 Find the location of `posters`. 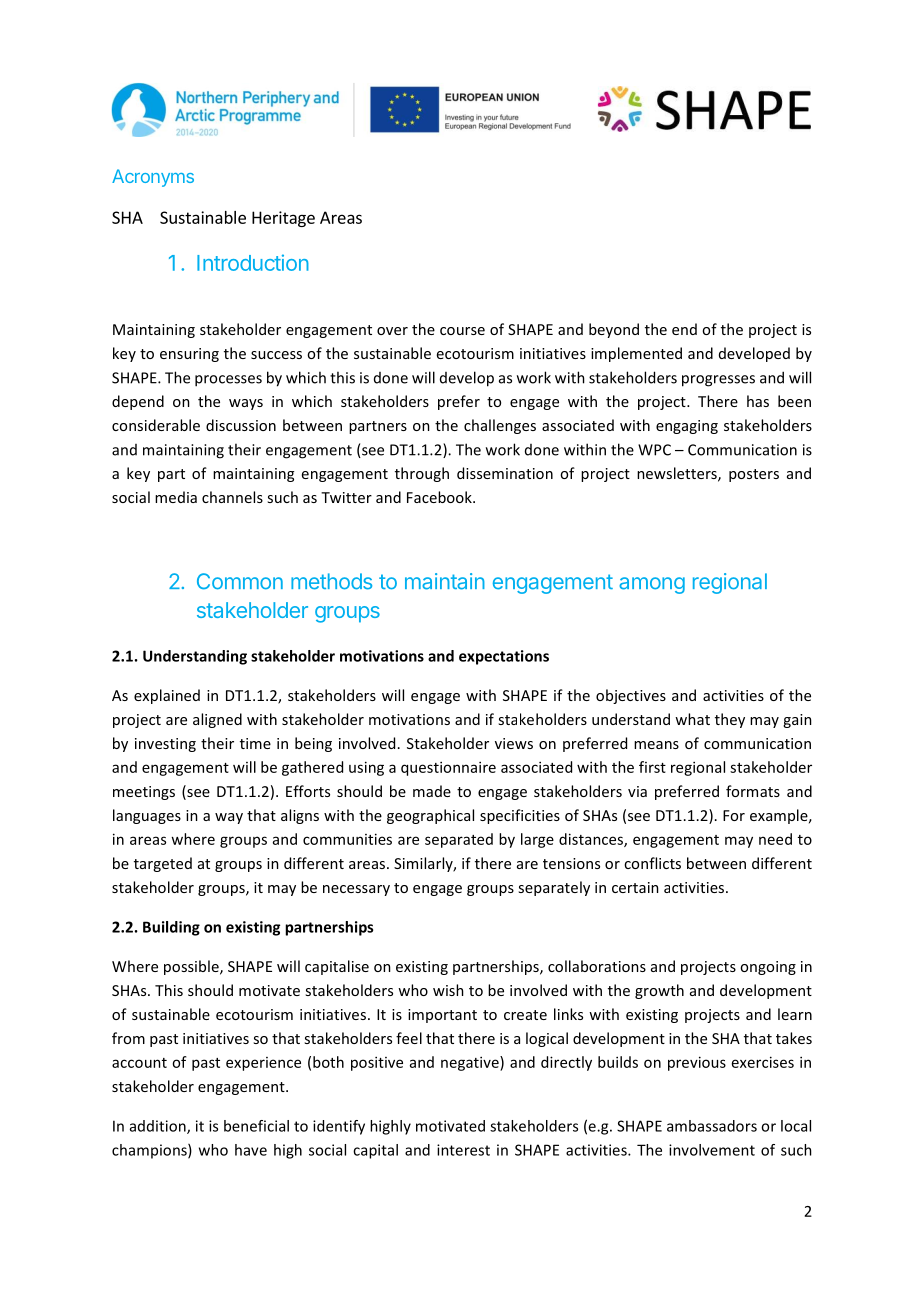

posters is located at coordinates (754, 475).
